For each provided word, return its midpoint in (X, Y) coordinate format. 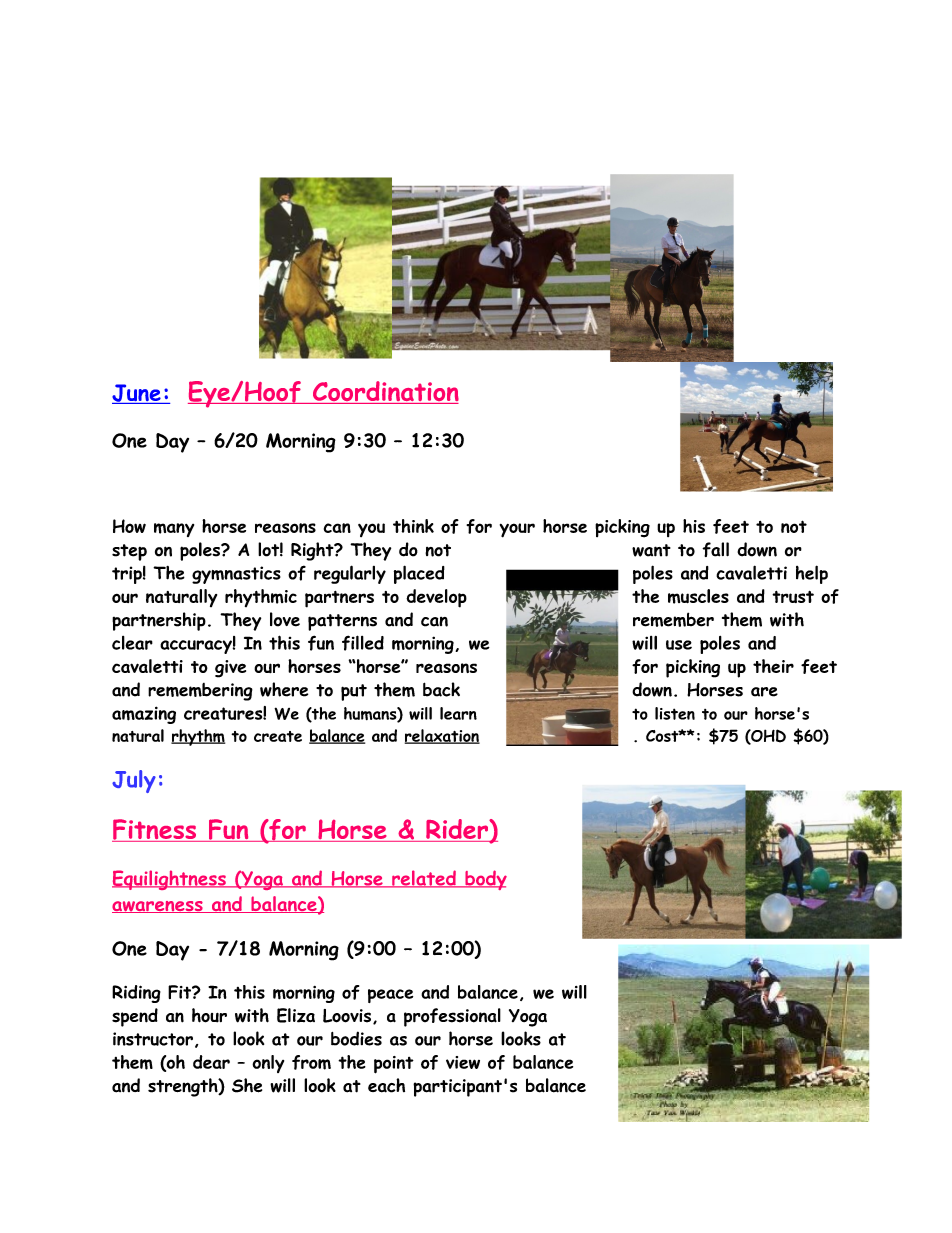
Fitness (155, 830)
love (285, 619)
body (485, 880)
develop (436, 598)
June (137, 394)
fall (715, 549)
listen (675, 713)
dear (211, 1062)
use (679, 645)
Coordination (384, 392)
